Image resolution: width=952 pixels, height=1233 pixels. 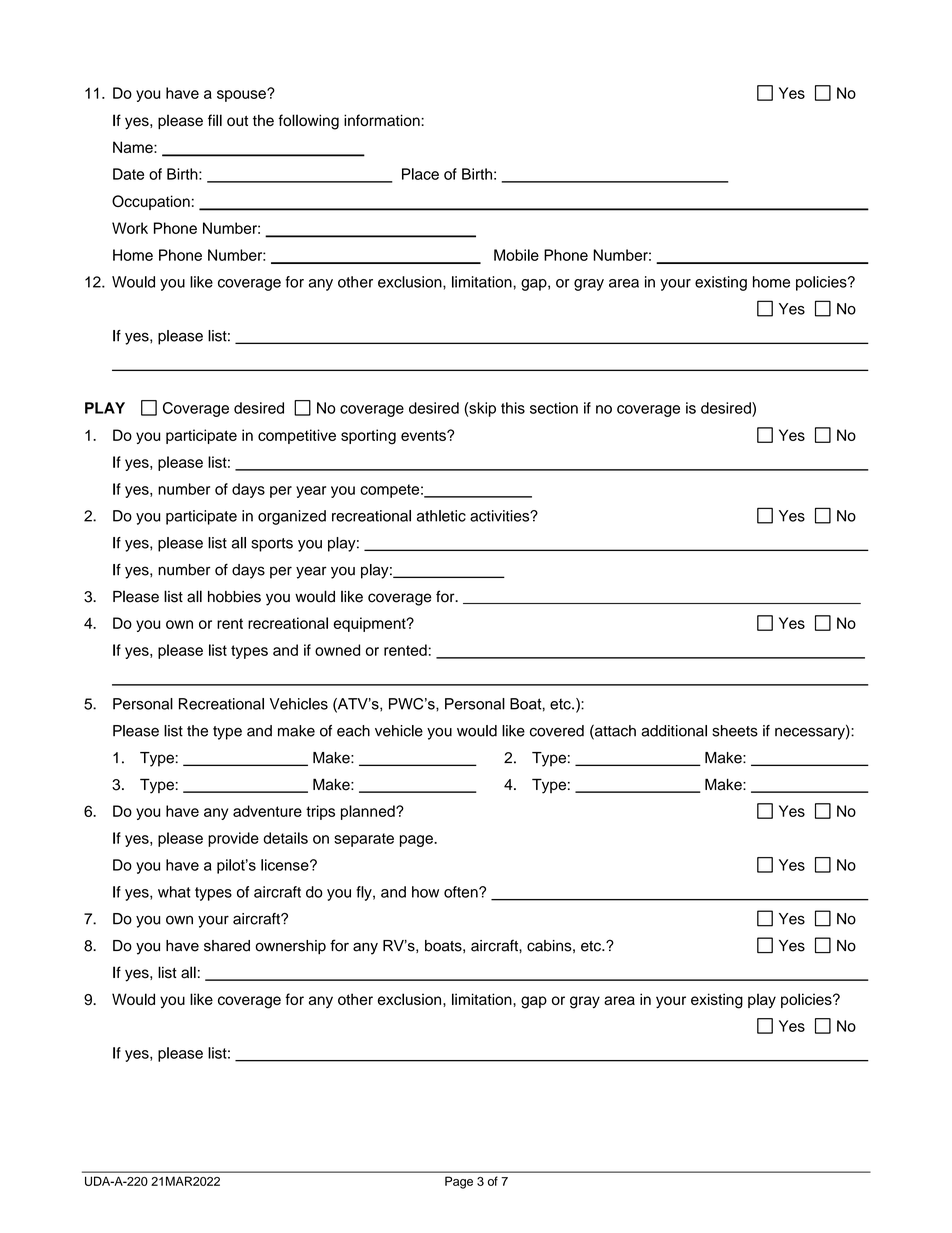 I want to click on owned, so click(x=337, y=650).
